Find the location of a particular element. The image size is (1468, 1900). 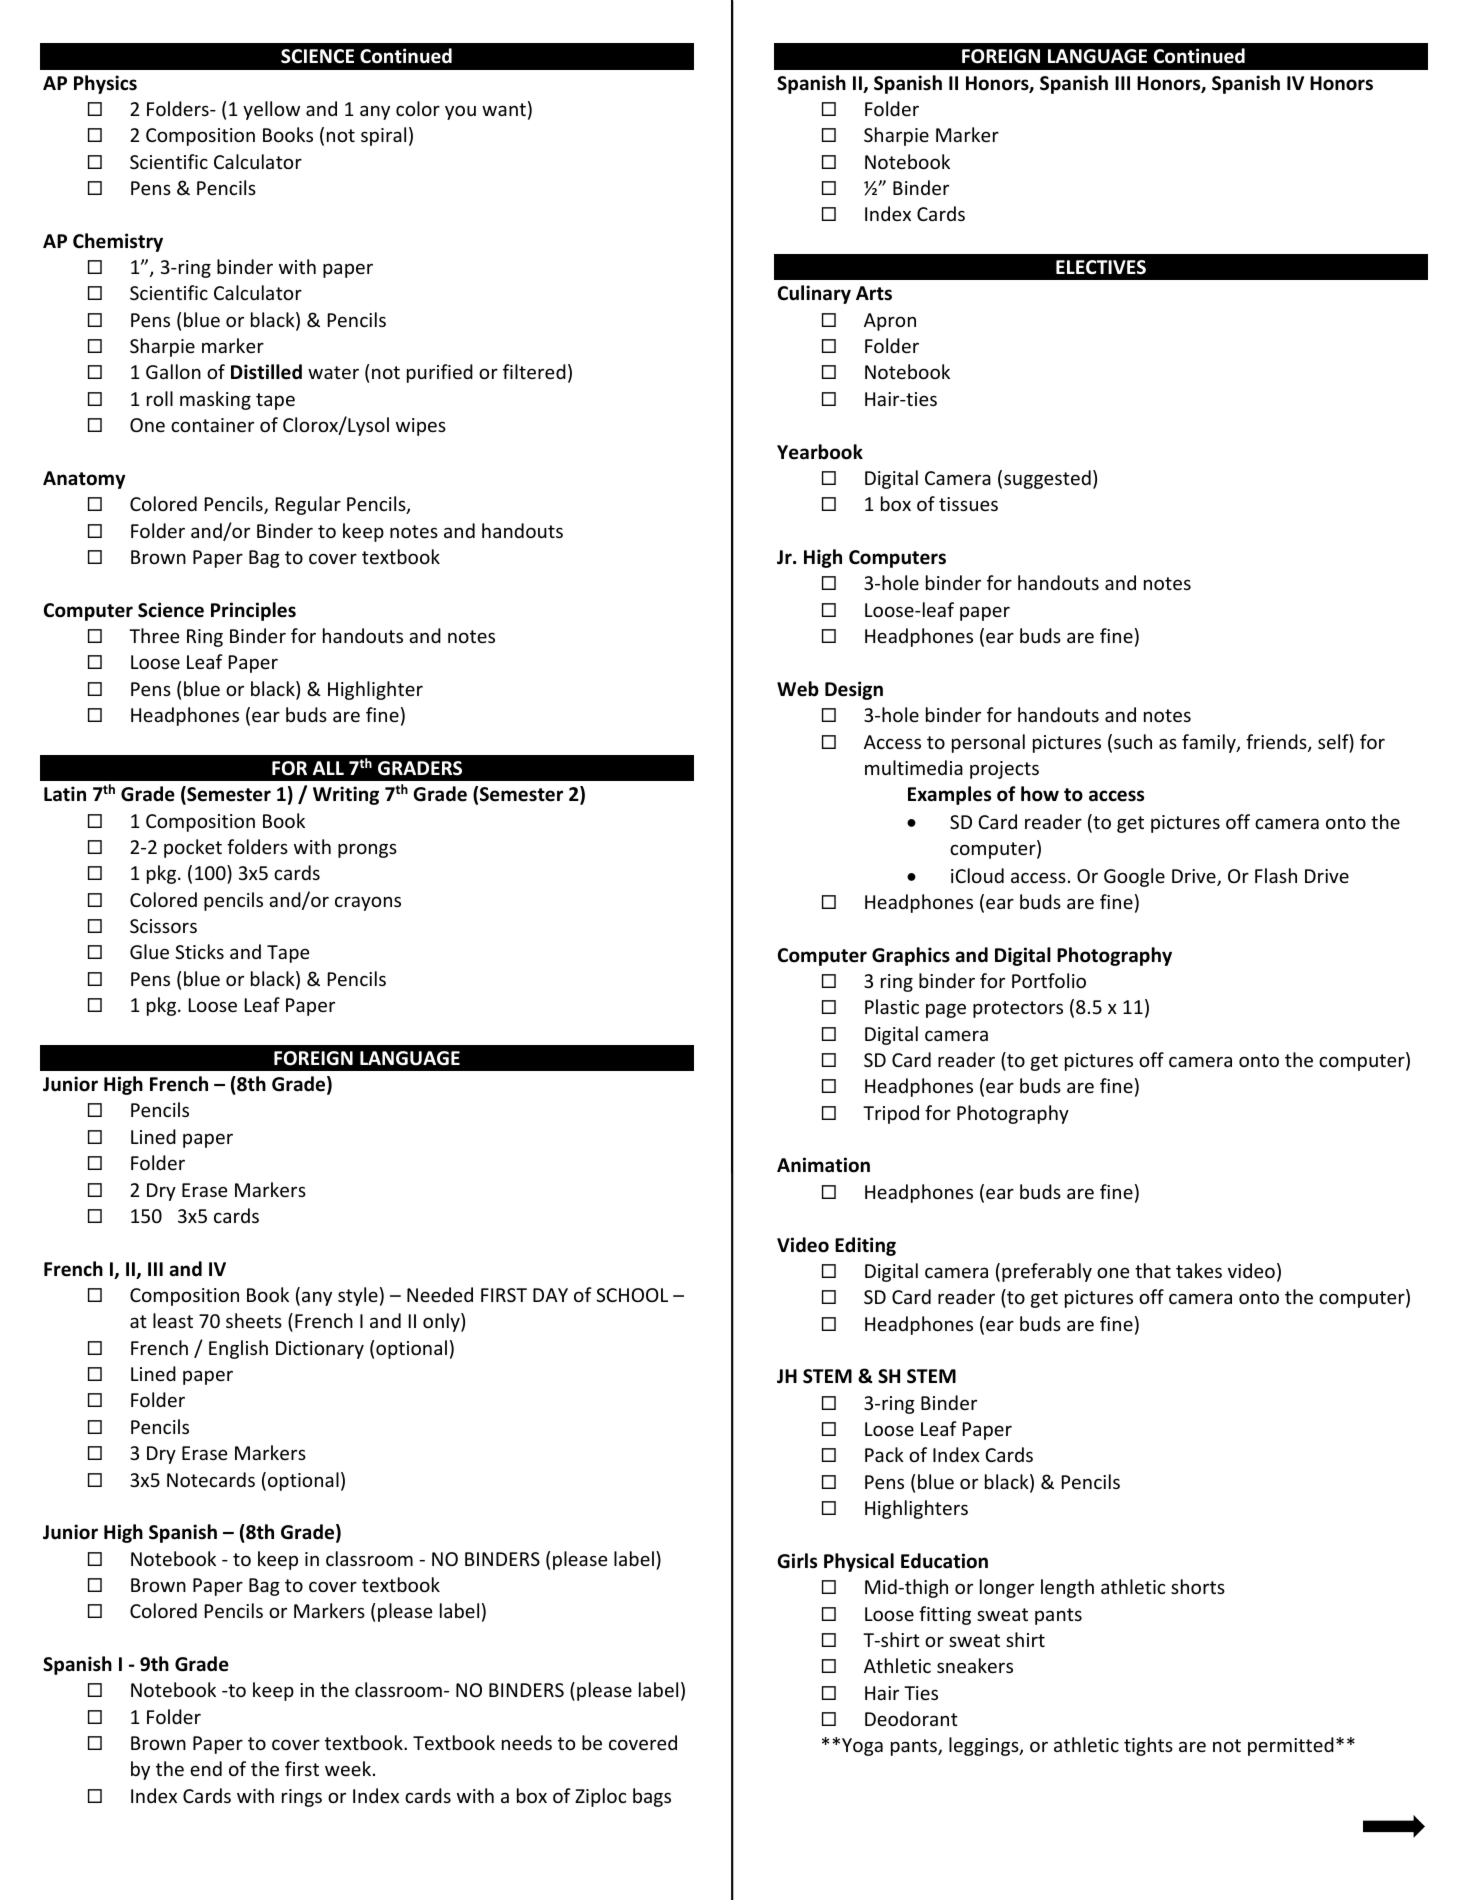

ELECTIVES is located at coordinates (1101, 267).
